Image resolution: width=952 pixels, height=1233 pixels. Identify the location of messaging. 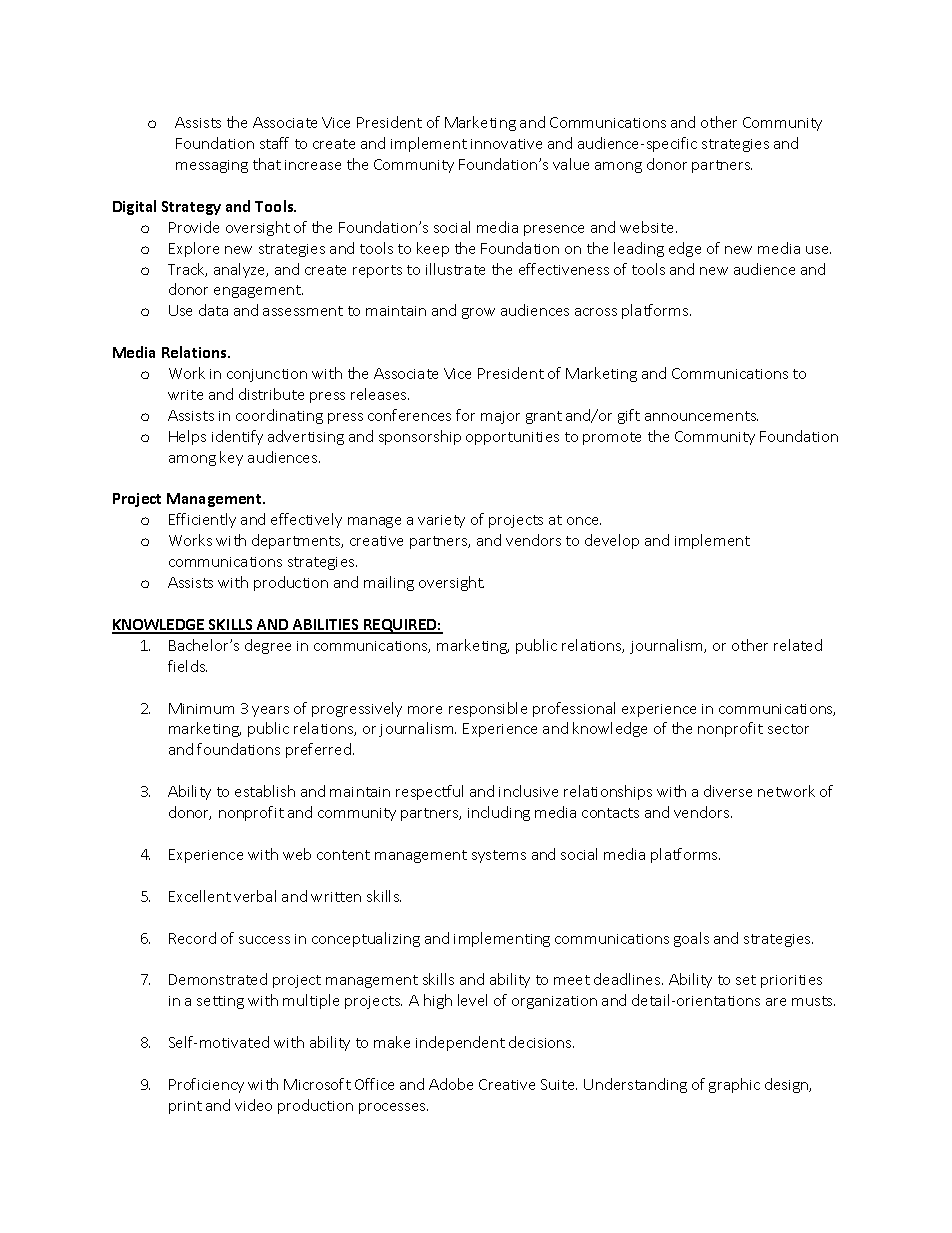
(212, 166).
